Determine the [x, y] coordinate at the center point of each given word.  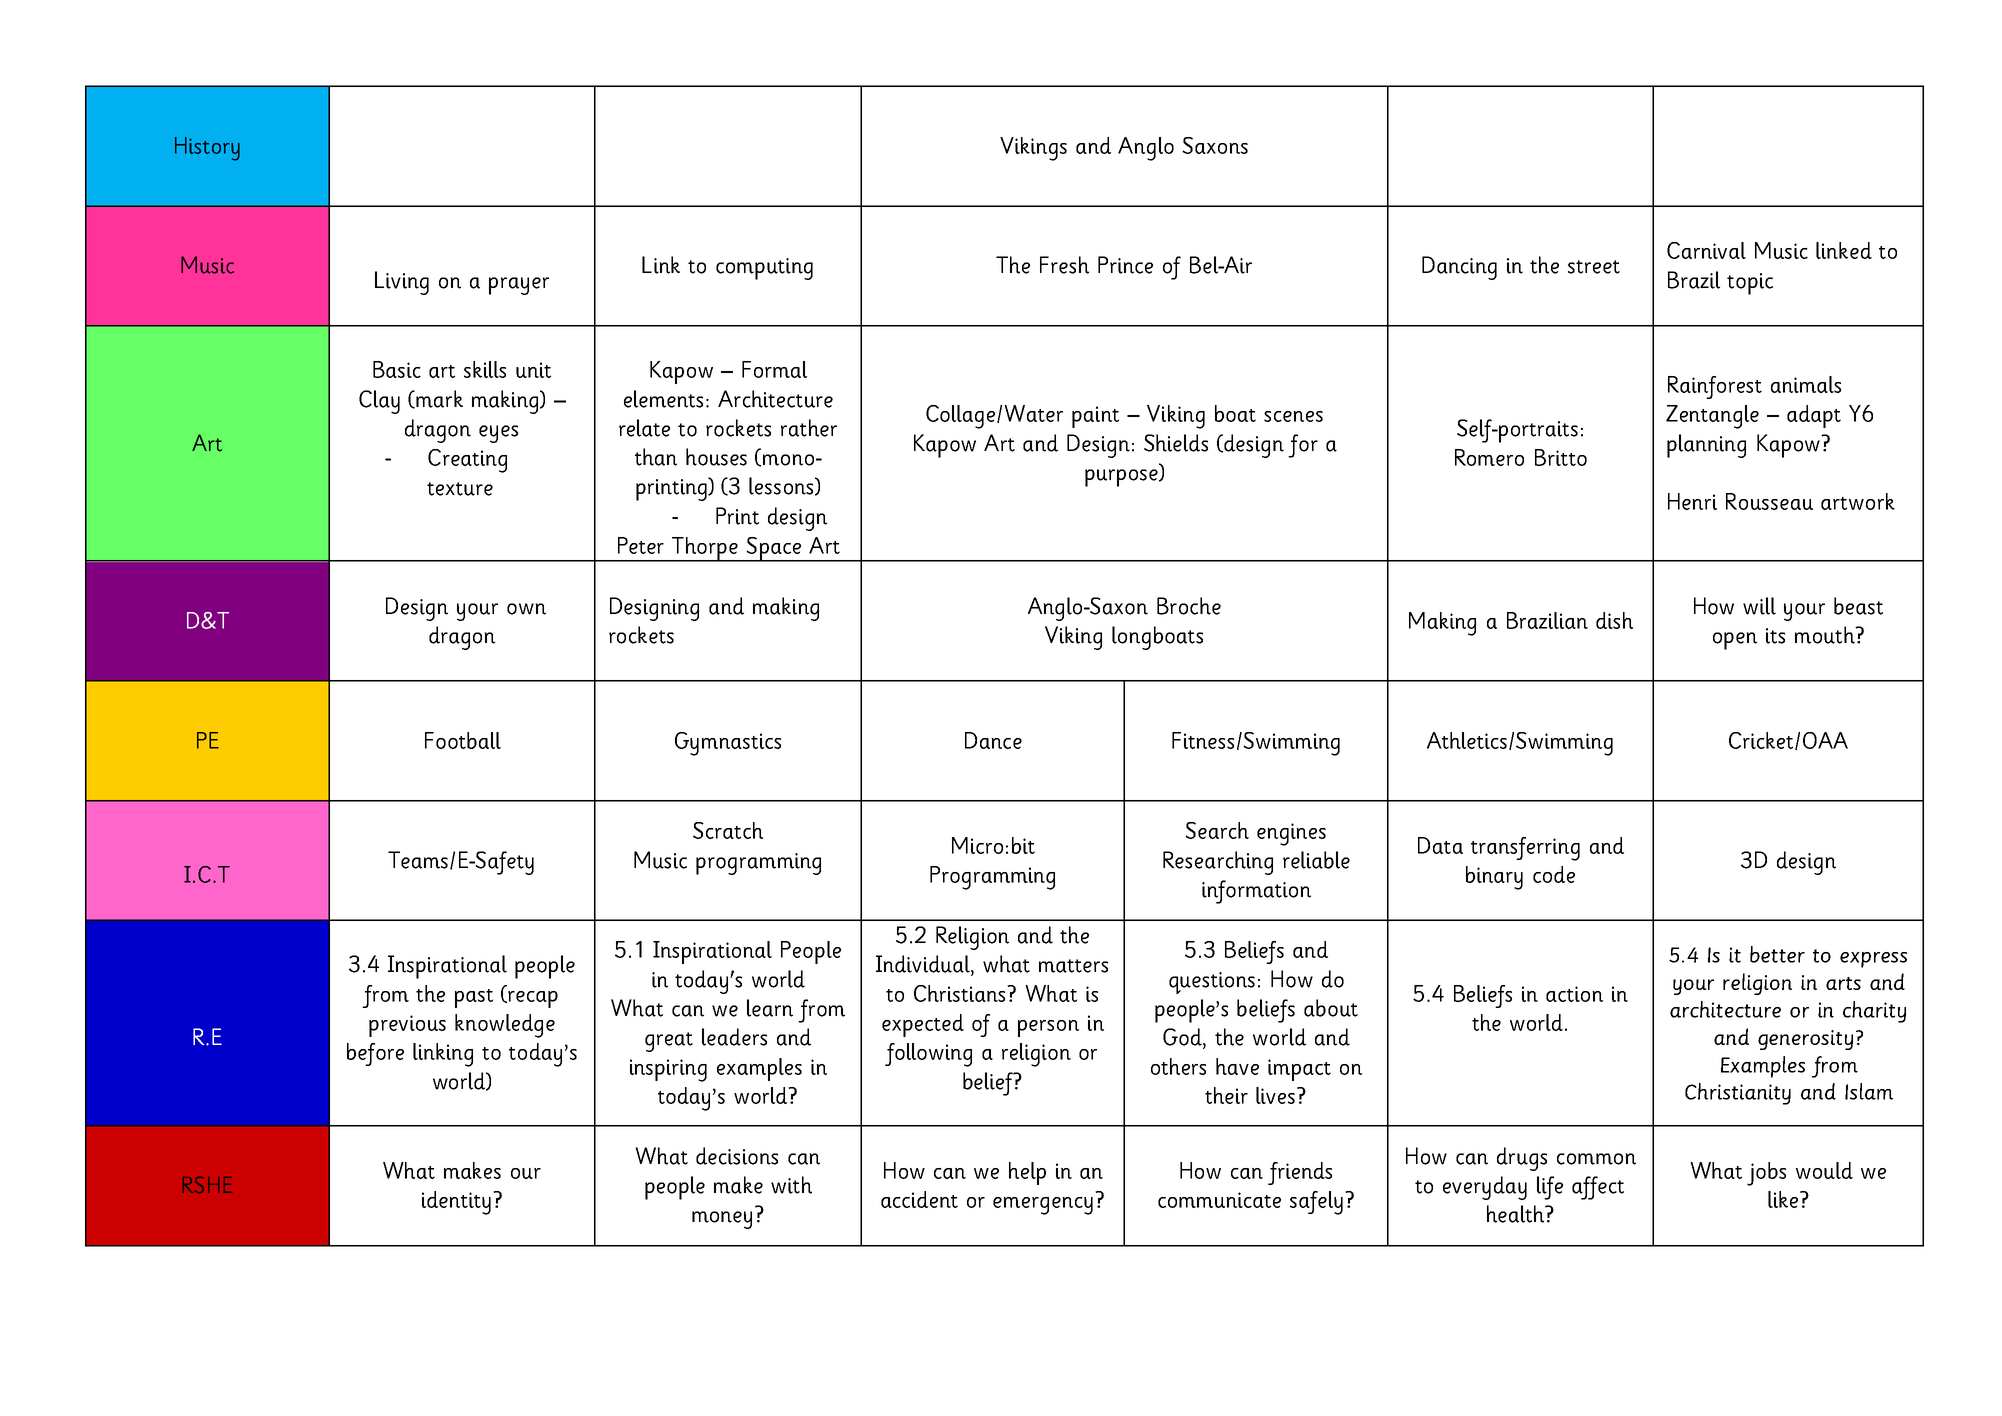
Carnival [1706, 250]
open [1735, 641]
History [207, 149]
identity [456, 1203]
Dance [993, 740]
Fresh [1064, 265]
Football [463, 740]
